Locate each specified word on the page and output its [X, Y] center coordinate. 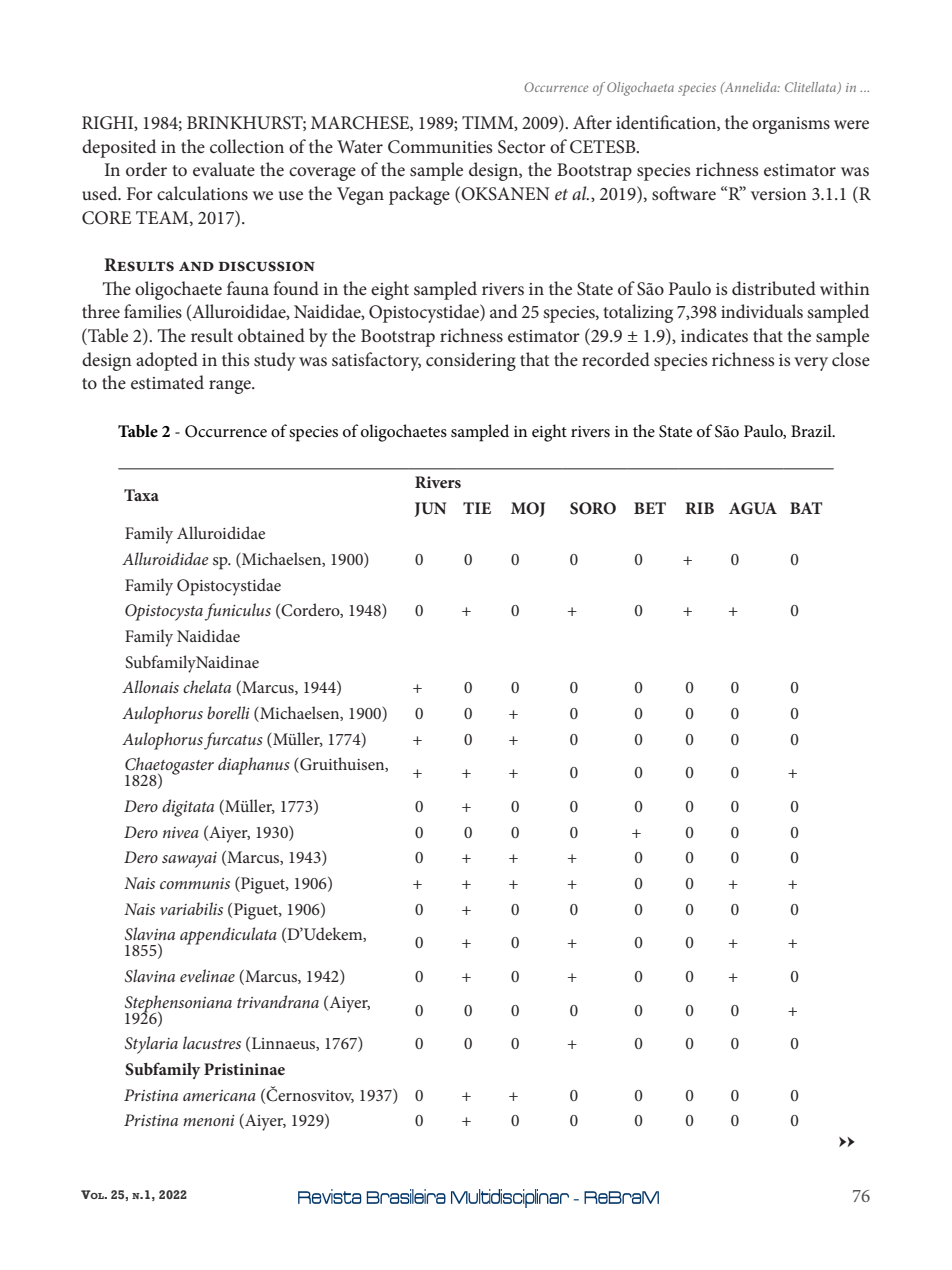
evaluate [224, 169]
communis [195, 883]
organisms [791, 125]
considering [471, 361]
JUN [430, 509]
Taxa [141, 495]
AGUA [753, 508]
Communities [440, 147]
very [811, 364]
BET [650, 508]
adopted [167, 361]
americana [219, 1095]
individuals [762, 311]
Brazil [812, 430]
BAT [806, 508]
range [231, 387]
